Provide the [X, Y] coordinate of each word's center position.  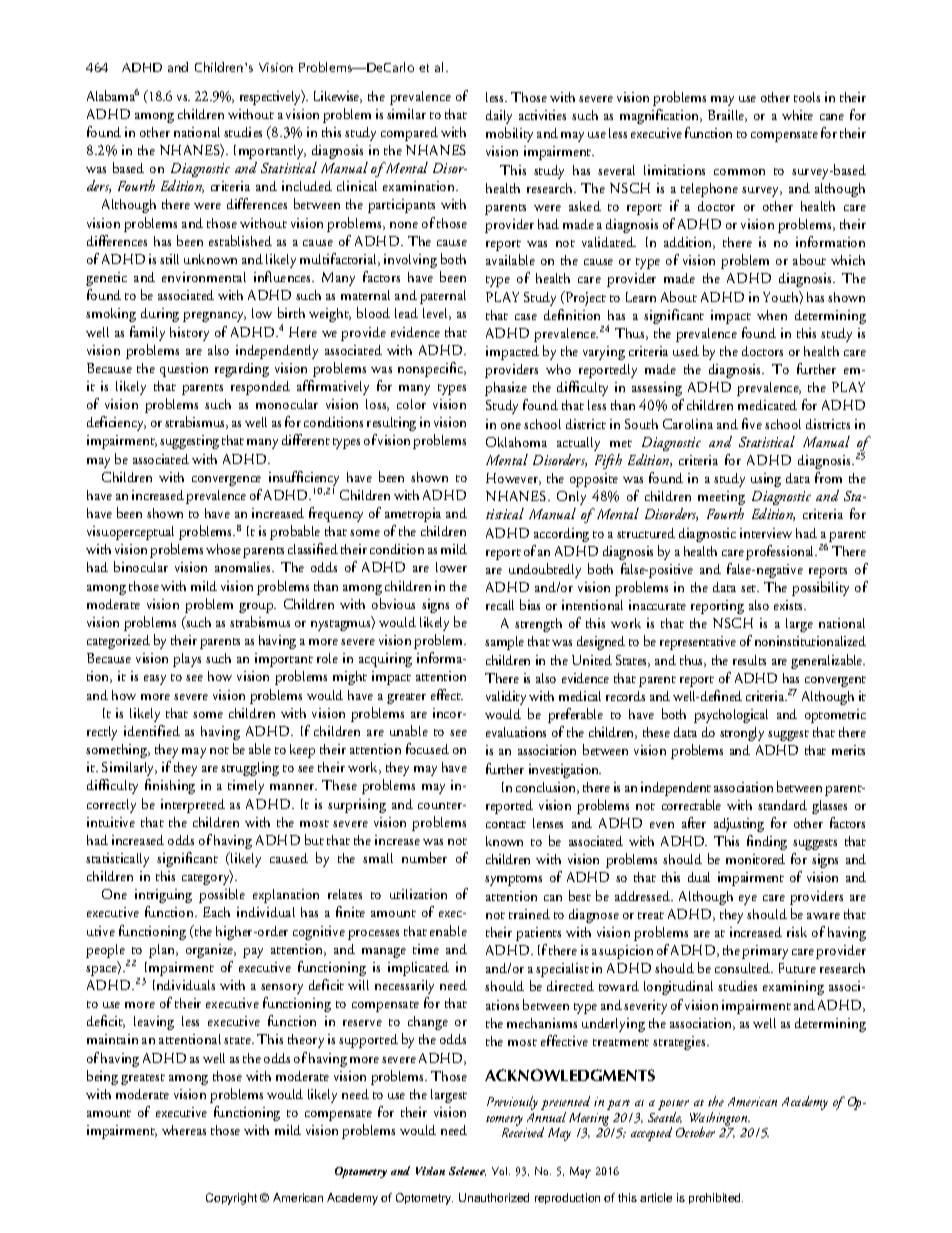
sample [504, 643]
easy [155, 680]
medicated [767, 405]
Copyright [231, 1199]
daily [499, 117]
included [307, 186]
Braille [727, 116]
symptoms [513, 880]
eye [748, 900]
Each [216, 912]
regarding [242, 370]
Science [467, 1171]
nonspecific [432, 369]
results [749, 660]
